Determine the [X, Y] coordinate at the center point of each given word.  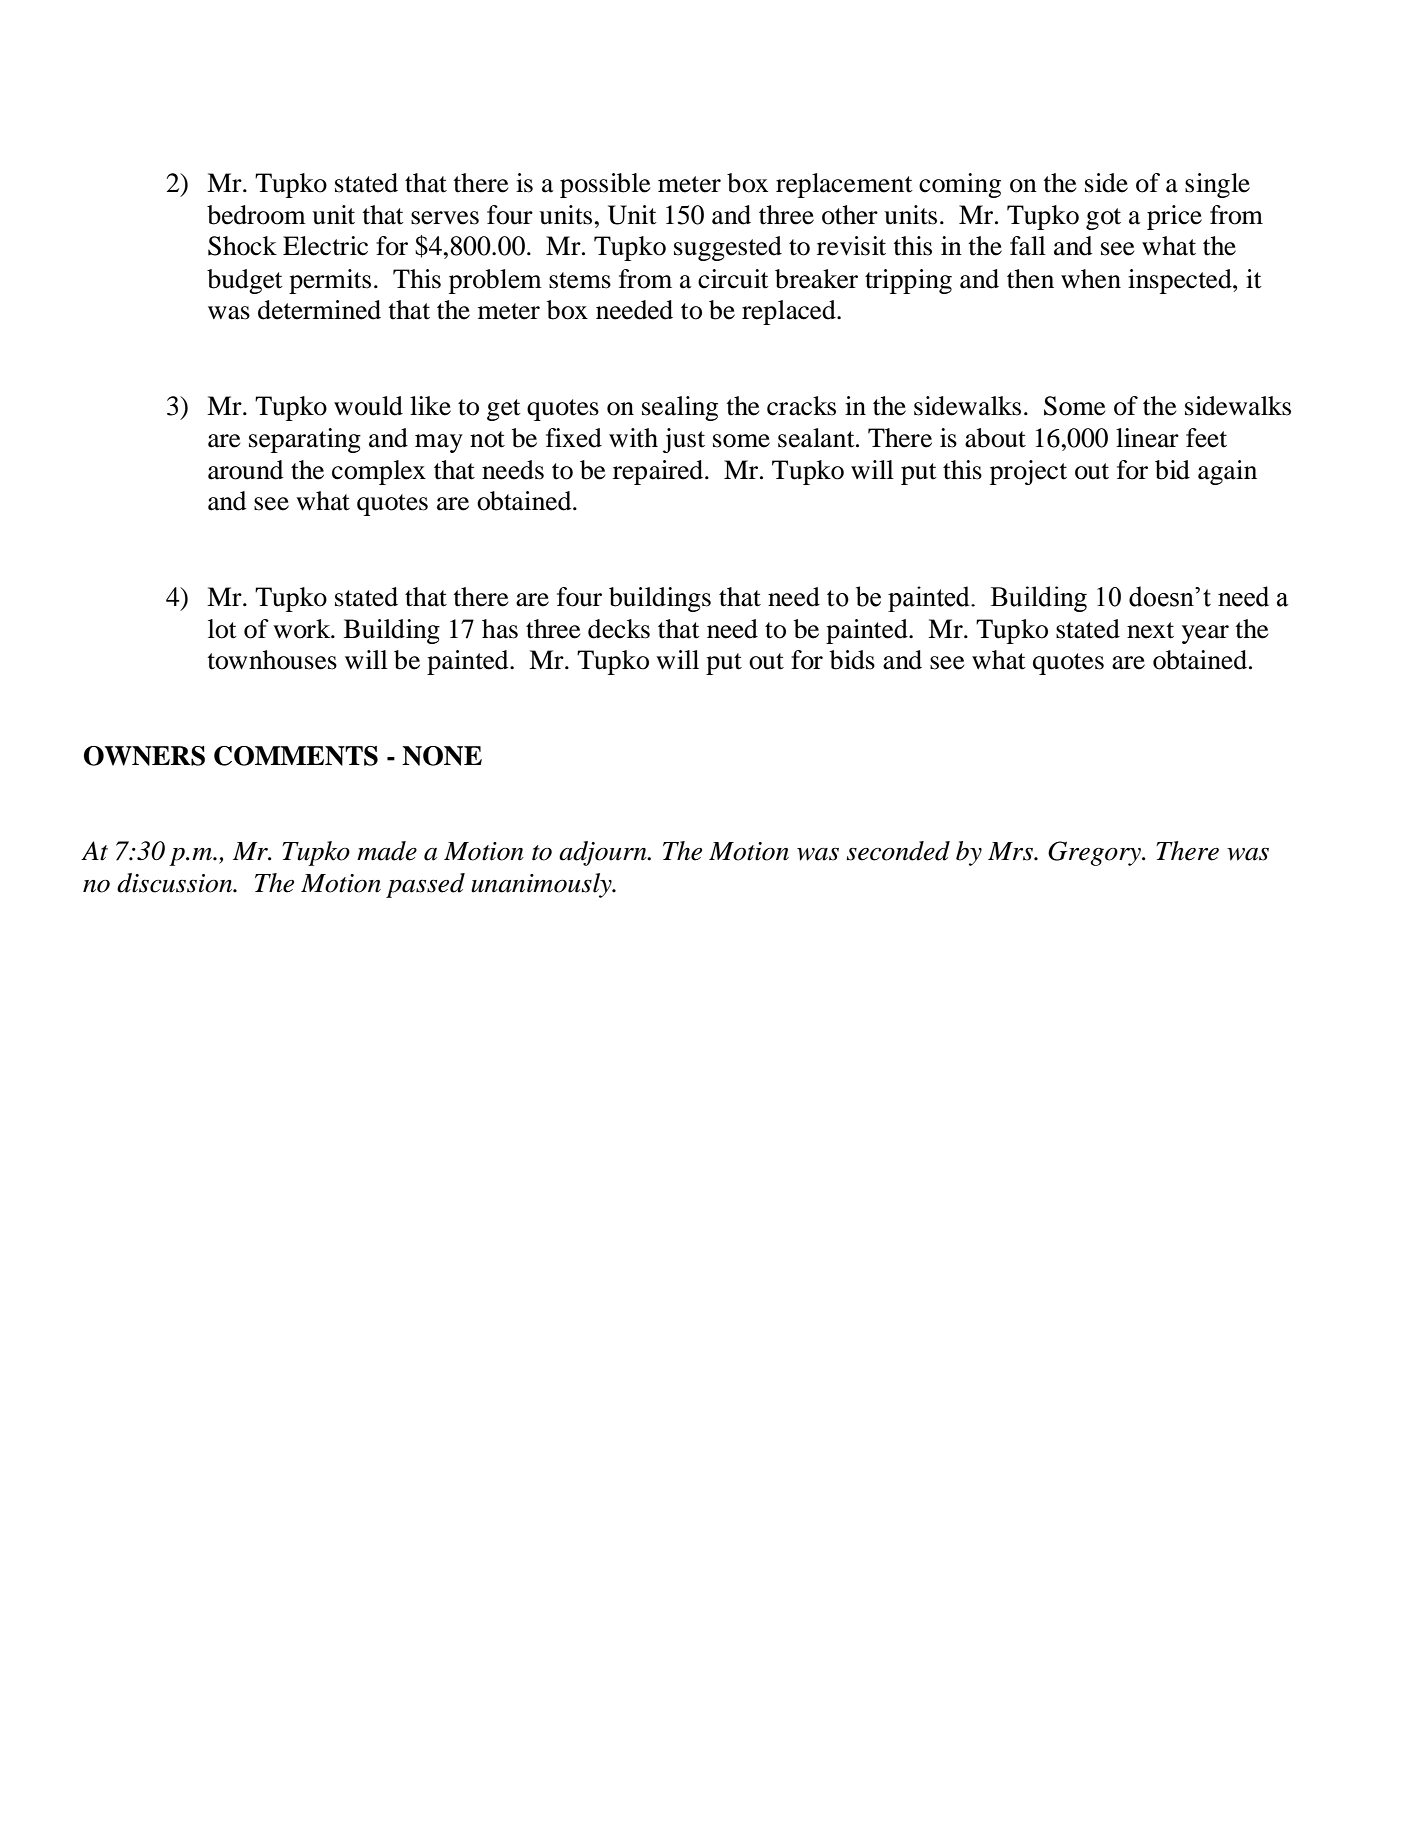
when [1091, 279]
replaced [790, 312]
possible [605, 185]
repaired [659, 472]
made [387, 851]
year [1205, 634]
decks [619, 629]
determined [319, 310]
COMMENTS [296, 756]
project [1028, 472]
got [1103, 219]
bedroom [256, 215]
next [1150, 630]
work [303, 629]
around [245, 470]
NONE [442, 756]
